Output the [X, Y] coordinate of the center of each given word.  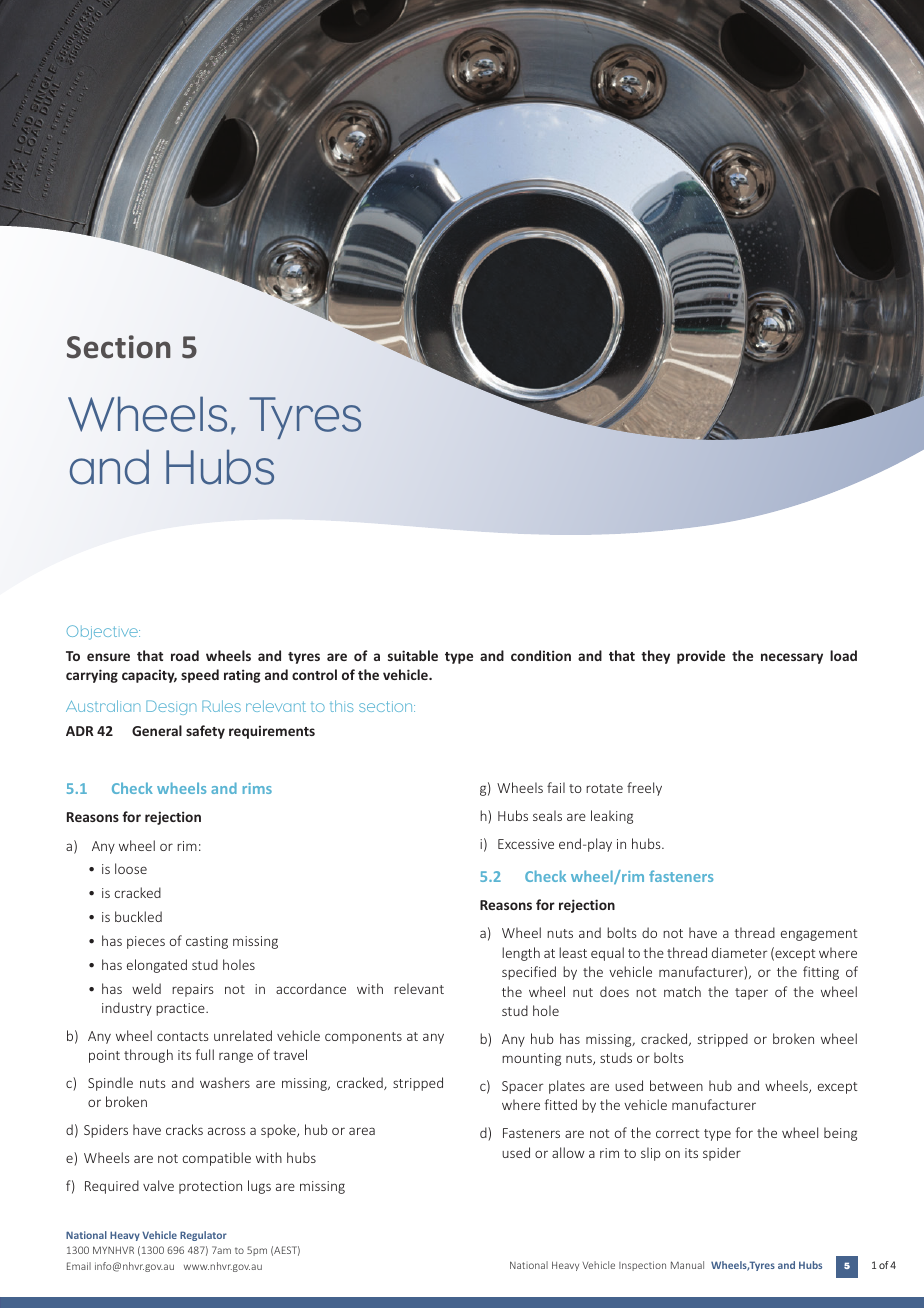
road [185, 655]
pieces [146, 942]
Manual [687, 1265]
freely [644, 789]
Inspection [642, 1266]
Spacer [523, 1087]
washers [225, 1082]
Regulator [203, 1236]
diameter [740, 952]
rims [257, 788]
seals [547, 815]
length [521, 954]
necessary [792, 658]
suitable [413, 655]
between [676, 1085]
